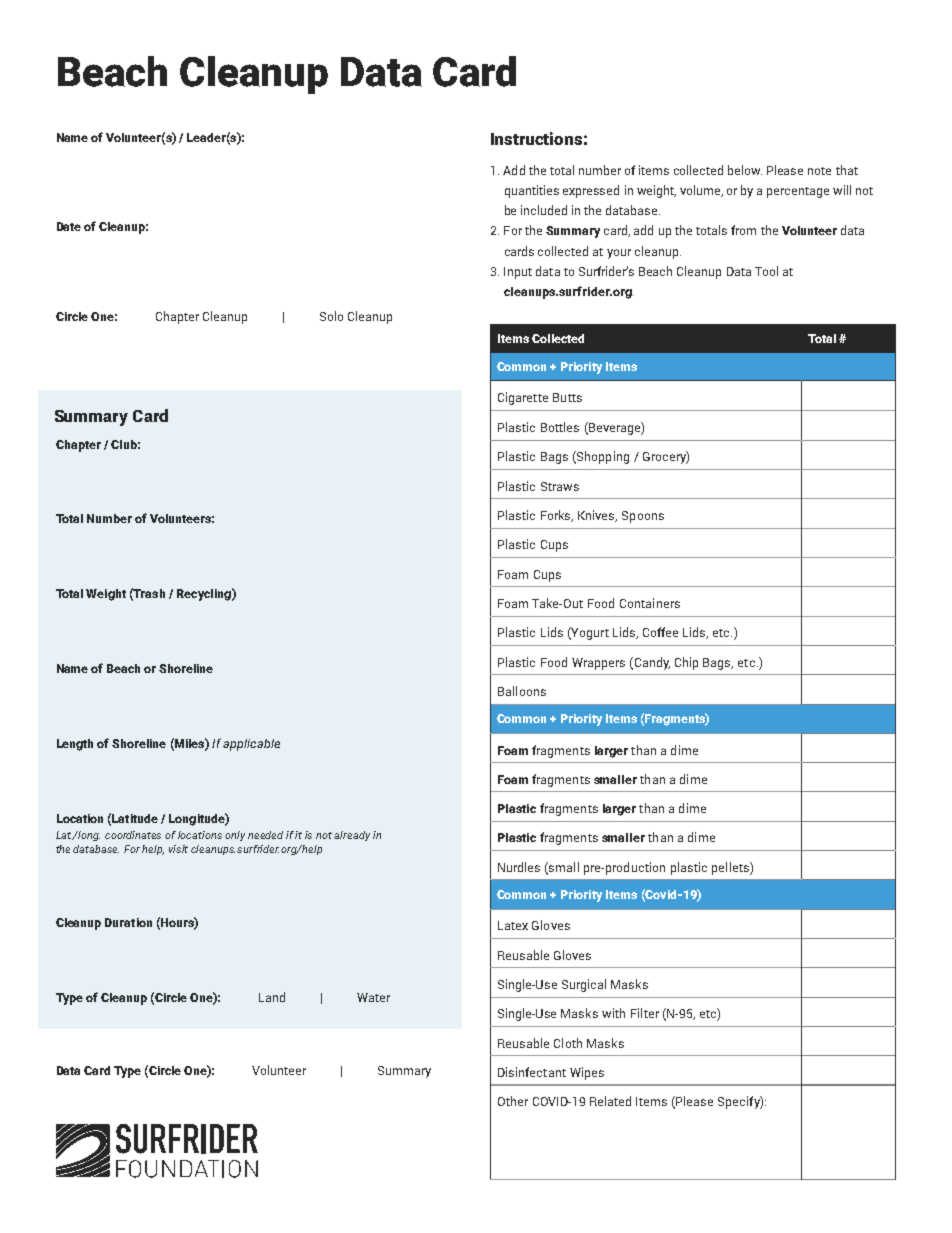 The image size is (952, 1233). What do you see at coordinates (598, 664) in the document?
I see `Wrappers` at bounding box center [598, 664].
